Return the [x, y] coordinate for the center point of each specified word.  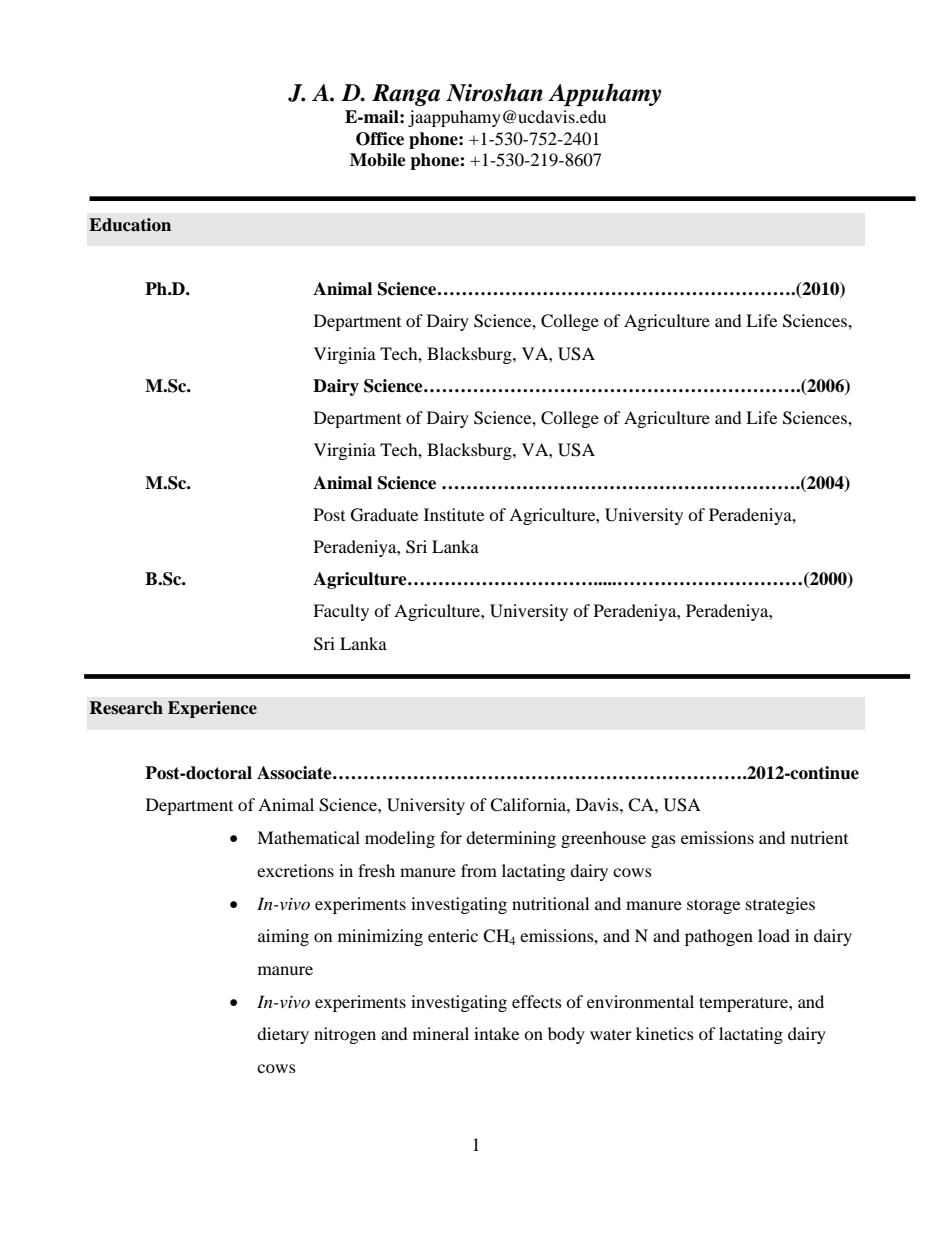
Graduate [384, 515]
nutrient [819, 837]
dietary [283, 1035]
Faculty [341, 612]
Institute [454, 514]
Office [380, 139]
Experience [212, 709]
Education [130, 225]
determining [511, 839]
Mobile [378, 160]
